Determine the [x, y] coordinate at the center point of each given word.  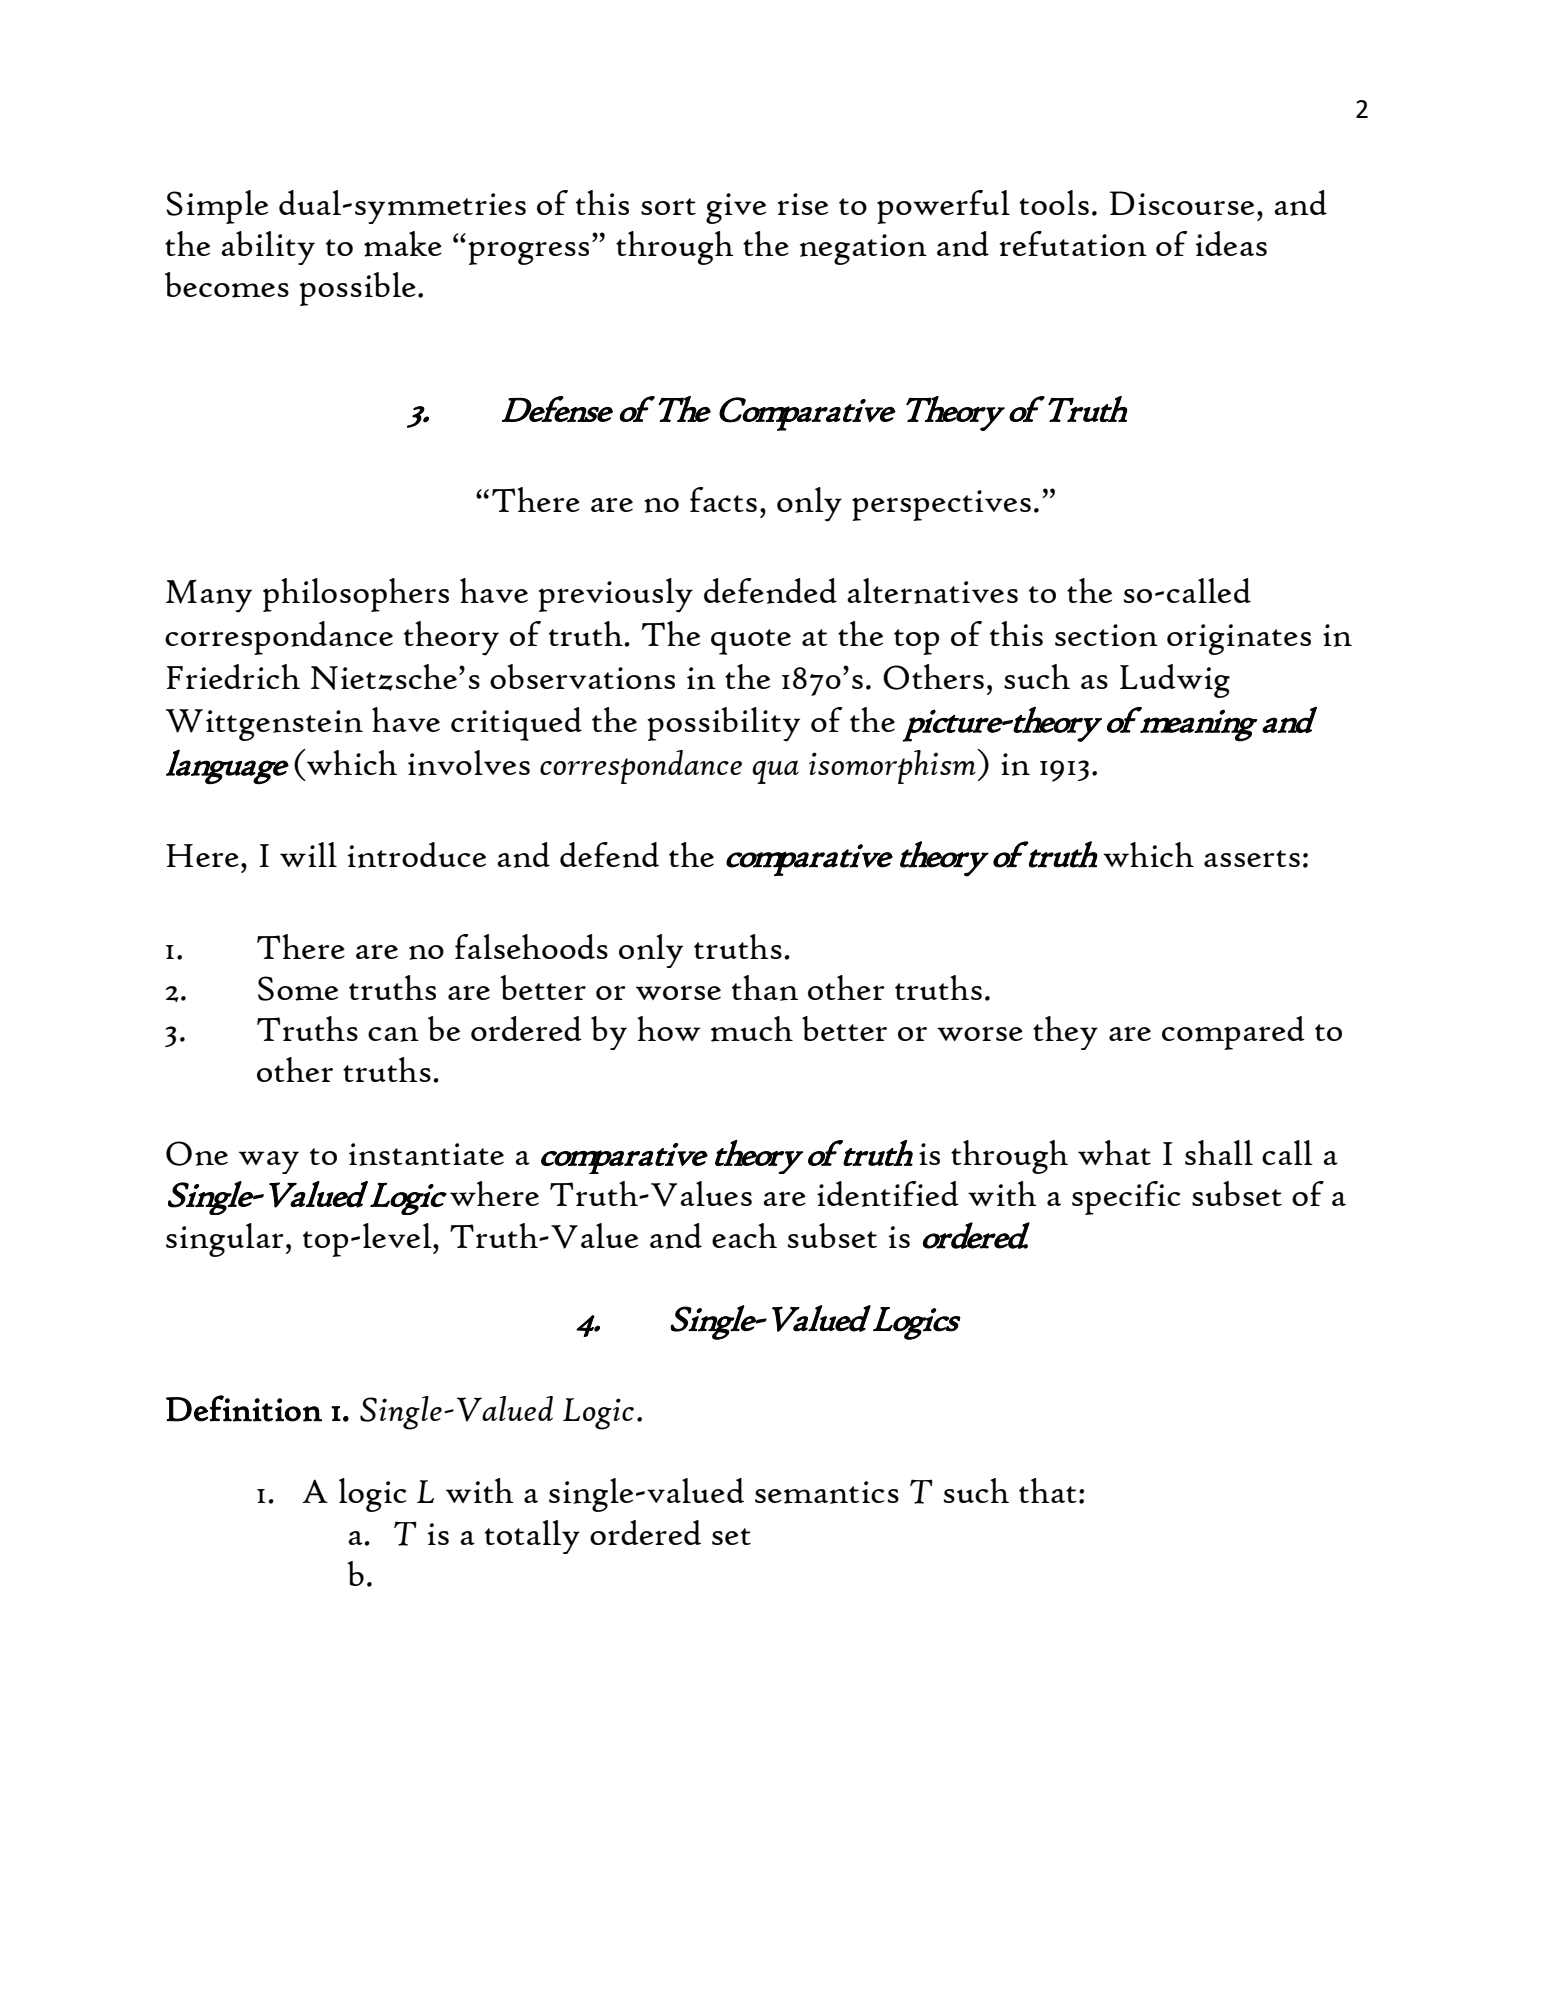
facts [723, 499]
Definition [244, 1408]
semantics [827, 1492]
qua [775, 772]
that [1048, 1490]
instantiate [426, 1154]
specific [1126, 1198]
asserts [1252, 858]
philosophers [356, 595]
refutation [1073, 244]
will [308, 854]
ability [268, 248]
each [744, 1235]
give [736, 208]
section [1106, 635]
